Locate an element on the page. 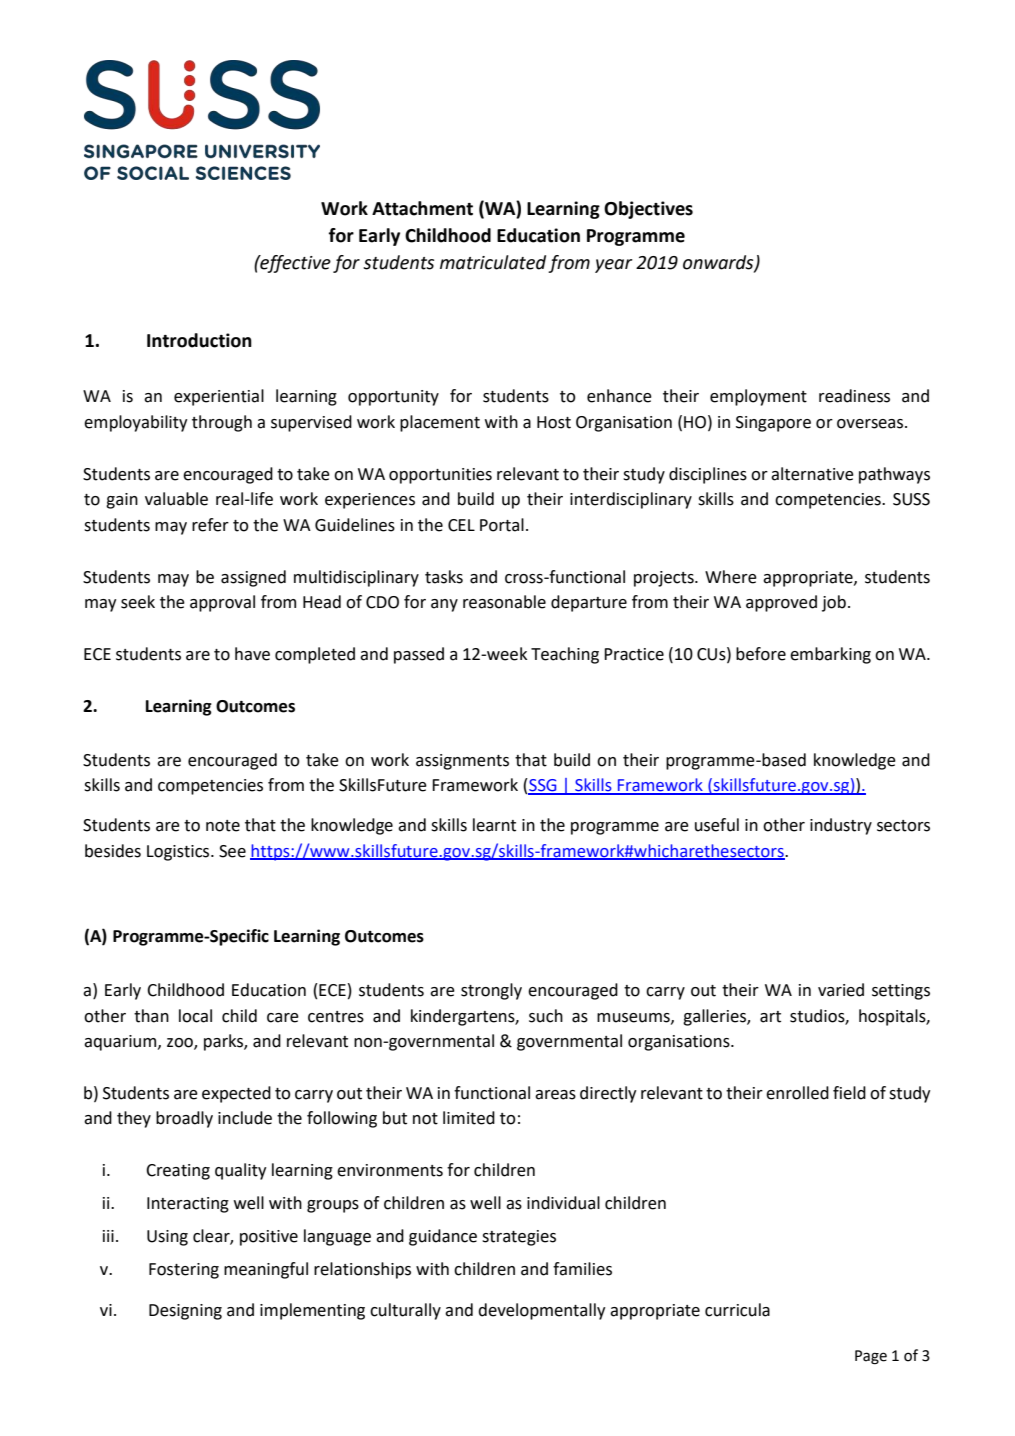  curricula is located at coordinates (737, 1310).
